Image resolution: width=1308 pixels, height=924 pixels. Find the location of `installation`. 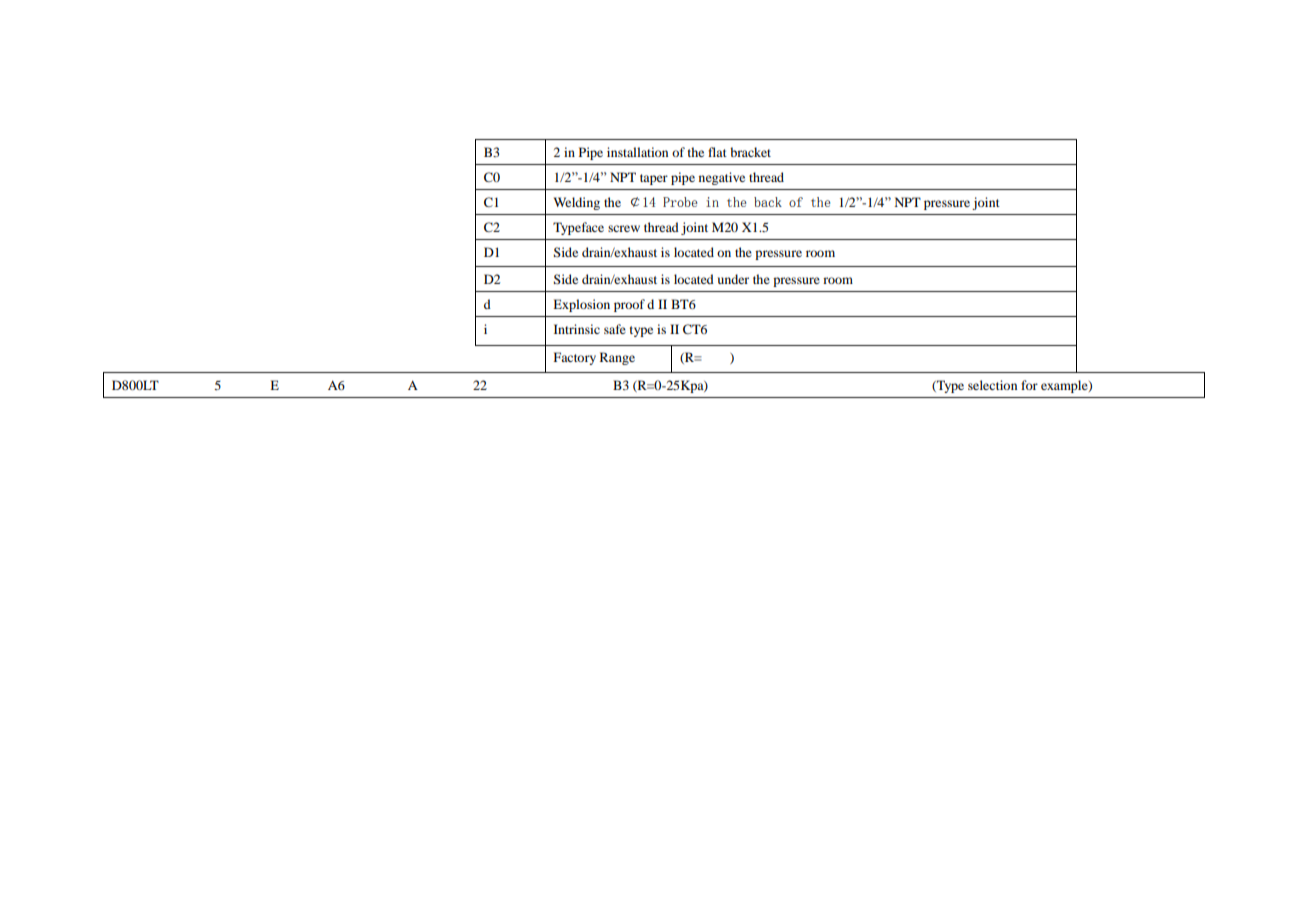

installation is located at coordinates (637, 152).
